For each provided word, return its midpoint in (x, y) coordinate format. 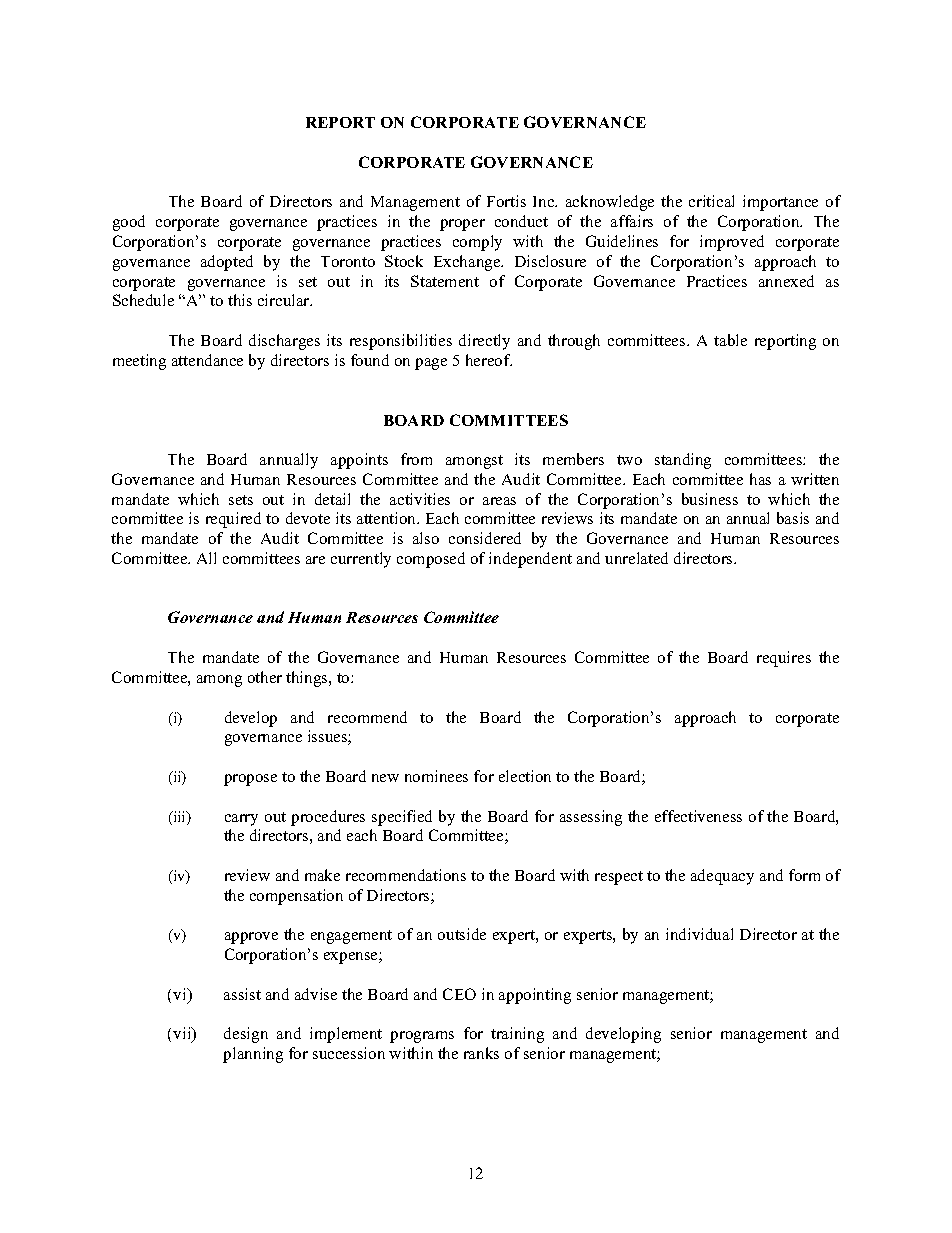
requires (784, 659)
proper (462, 225)
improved (732, 243)
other (265, 677)
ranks (481, 1053)
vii (183, 1035)
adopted (227, 263)
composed (431, 560)
